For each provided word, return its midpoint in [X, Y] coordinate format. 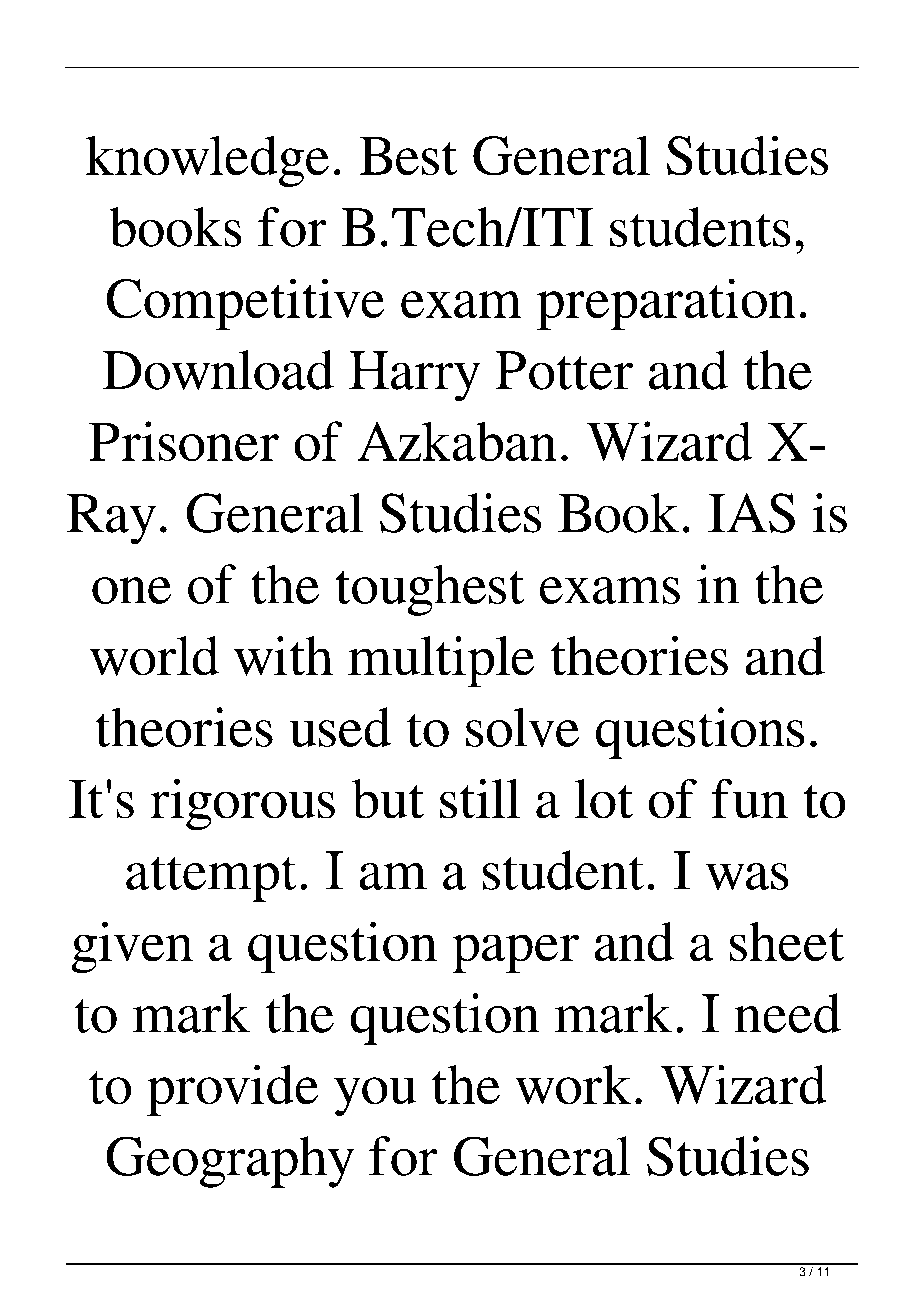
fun [749, 798]
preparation [666, 304]
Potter [564, 370]
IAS [751, 513]
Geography [230, 1162]
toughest [429, 590]
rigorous [242, 805]
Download [218, 370]
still [480, 799]
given [132, 947]
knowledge [207, 161]
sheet [787, 942]
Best [408, 156]
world [154, 656]
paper [515, 954]
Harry [415, 376]
